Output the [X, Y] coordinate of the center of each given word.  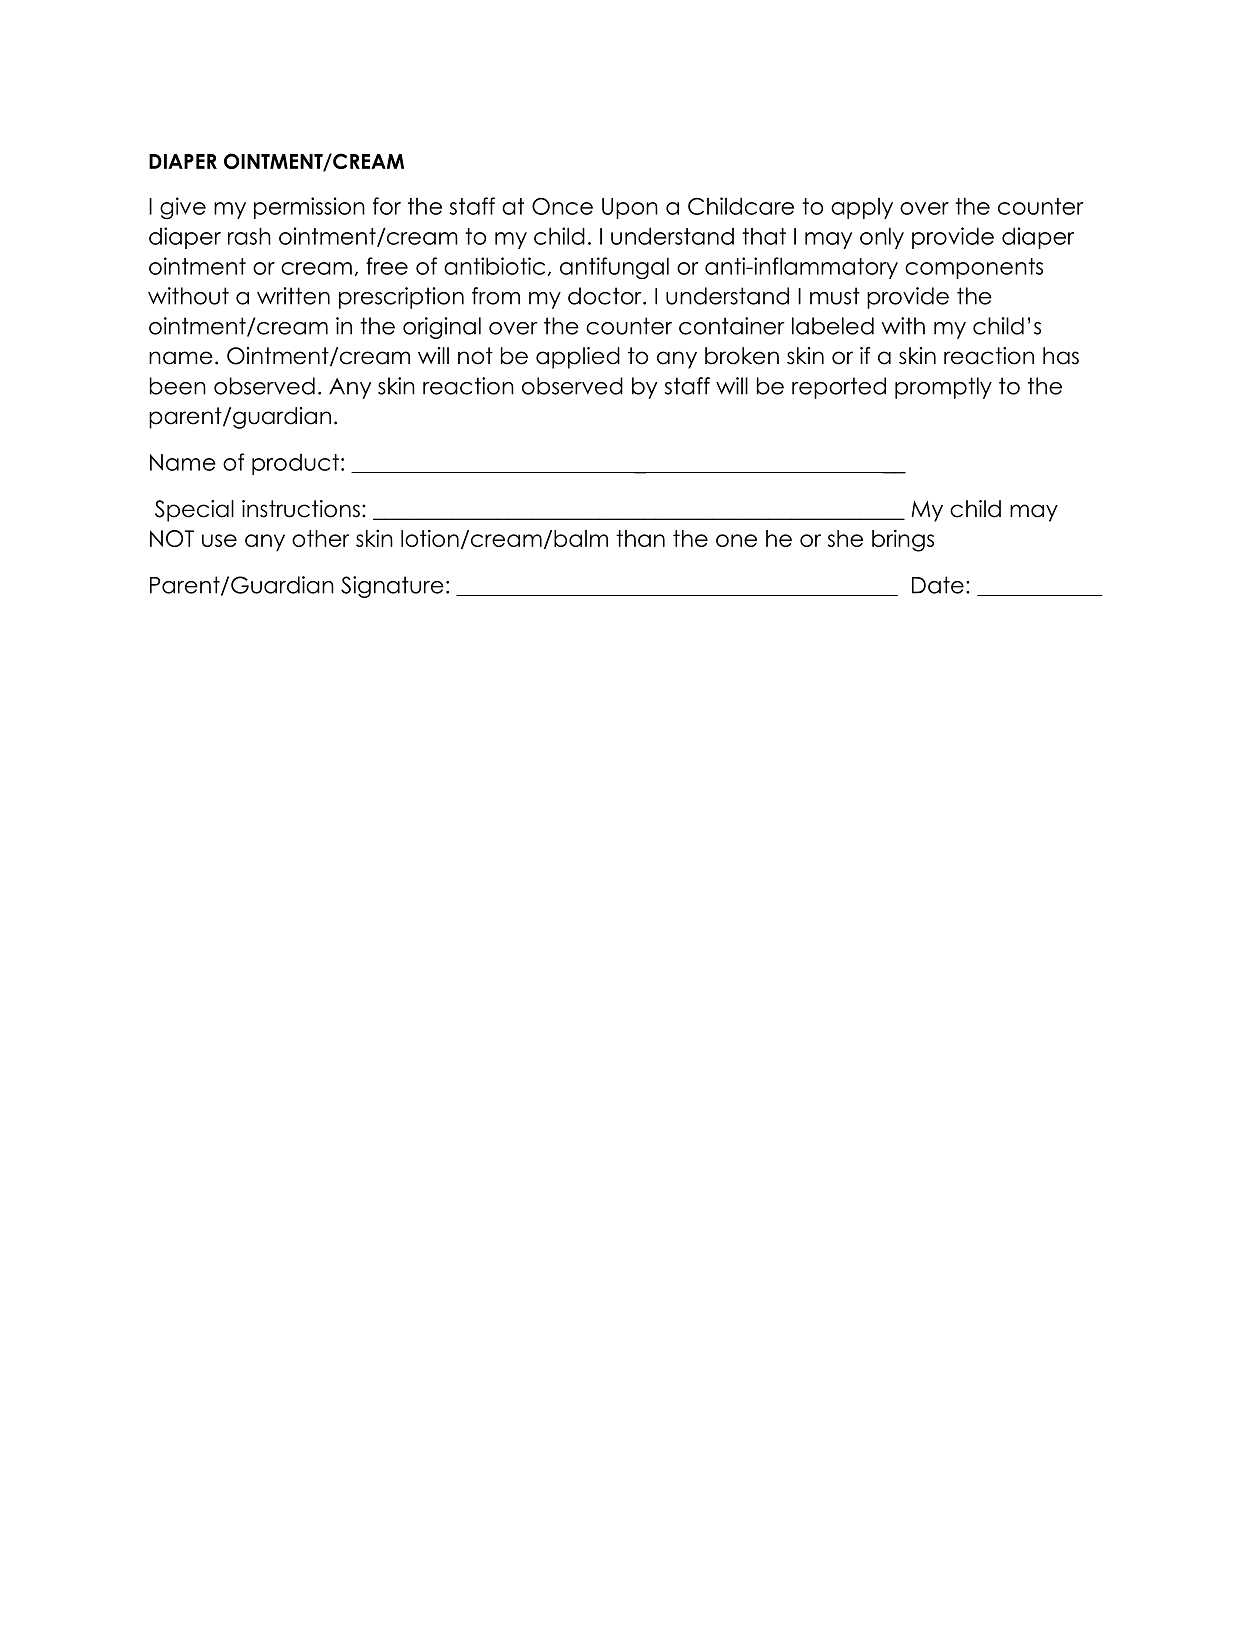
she [845, 538]
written [293, 296]
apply [862, 208]
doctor [606, 296]
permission [309, 208]
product [295, 464]
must [835, 296]
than [640, 538]
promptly [943, 388]
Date [938, 585]
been [178, 386]
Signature [392, 587]
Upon [630, 208]
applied [578, 358]
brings [903, 540]
